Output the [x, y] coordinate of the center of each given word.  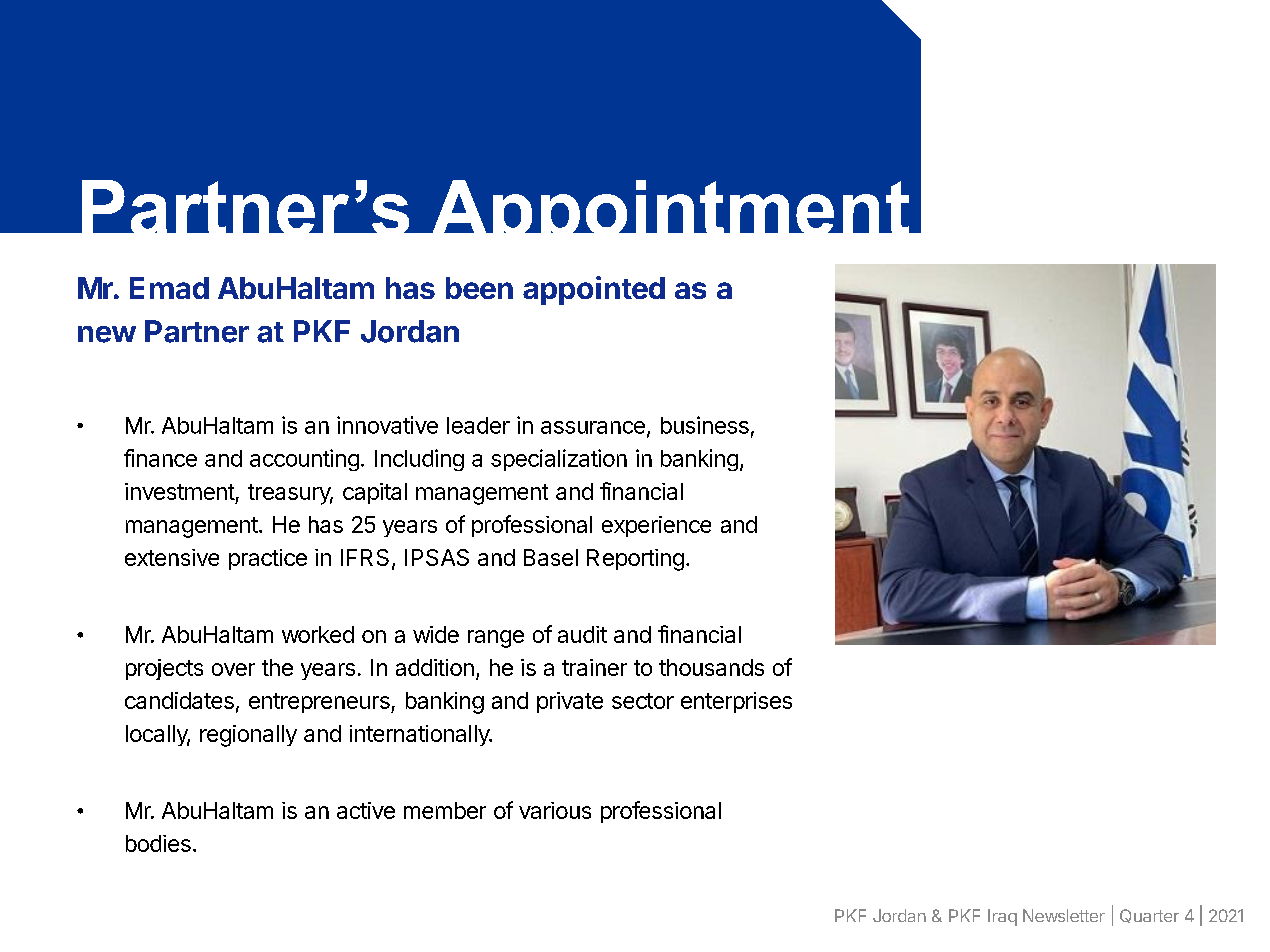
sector [643, 701]
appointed [594, 290]
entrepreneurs [320, 703]
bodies [158, 843]
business [705, 425]
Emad [169, 288]
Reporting [635, 560]
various [555, 810]
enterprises [736, 702]
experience [656, 526]
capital [375, 493]
